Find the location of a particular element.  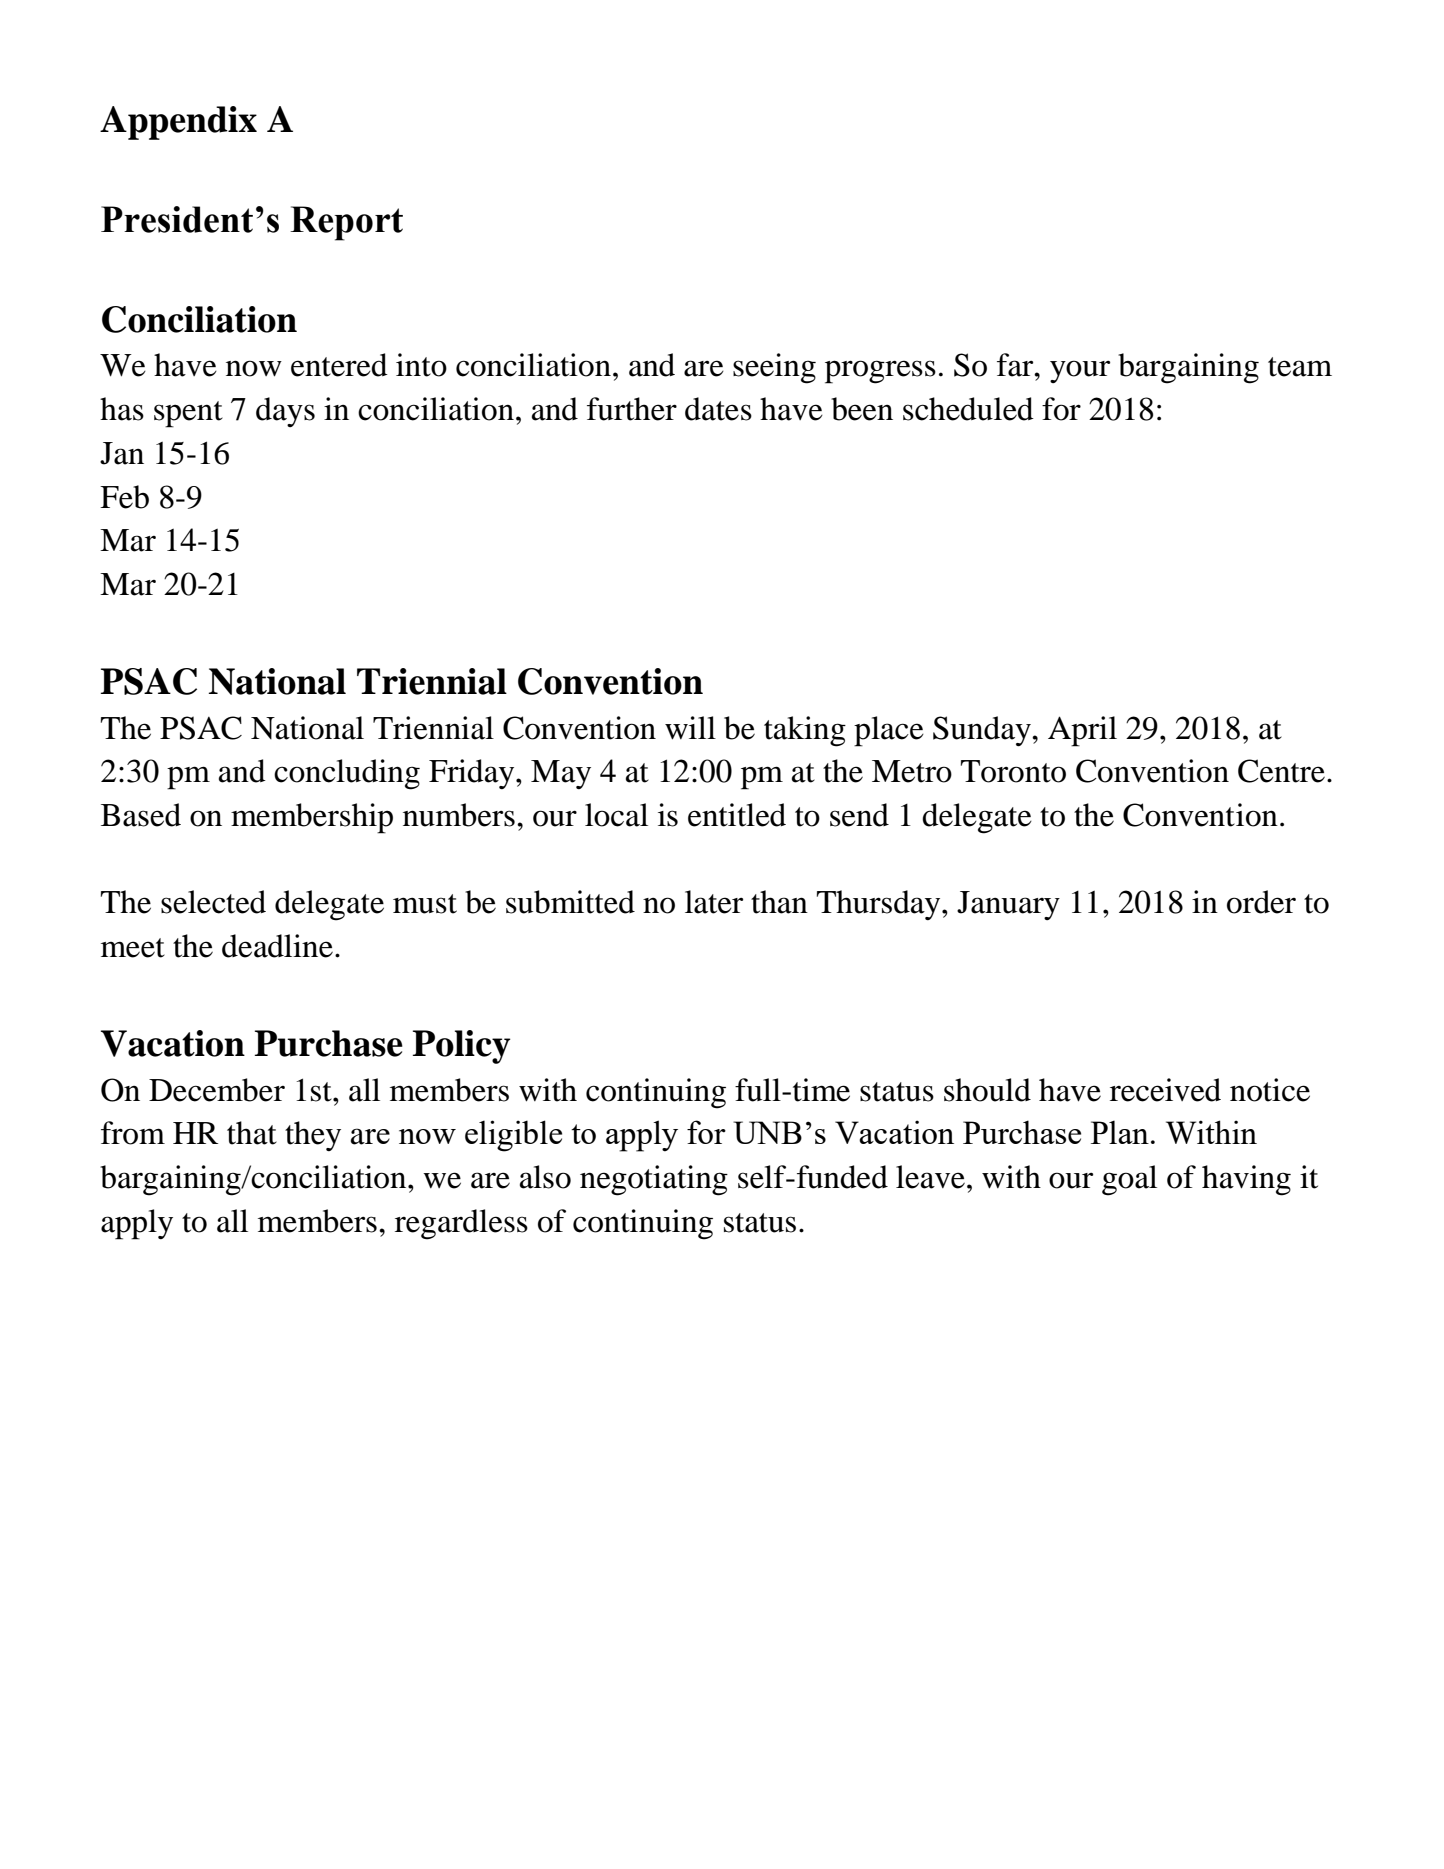

Appendix is located at coordinates (178, 123).
